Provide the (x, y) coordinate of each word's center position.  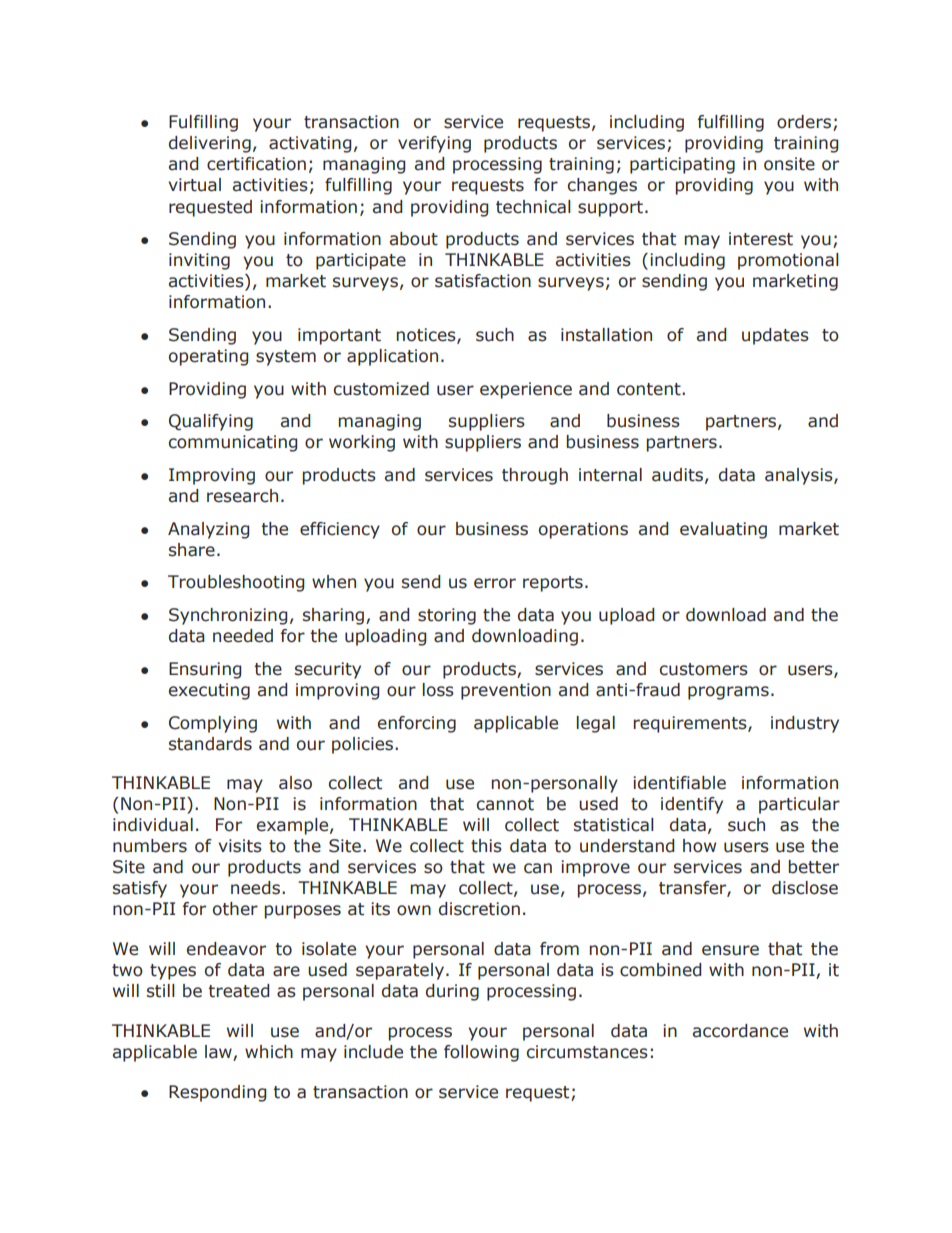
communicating (233, 443)
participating (682, 165)
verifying (434, 144)
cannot (505, 804)
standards (210, 744)
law (219, 1053)
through (535, 476)
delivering (210, 144)
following (481, 1053)
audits (677, 475)
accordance (740, 1031)
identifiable (679, 783)
